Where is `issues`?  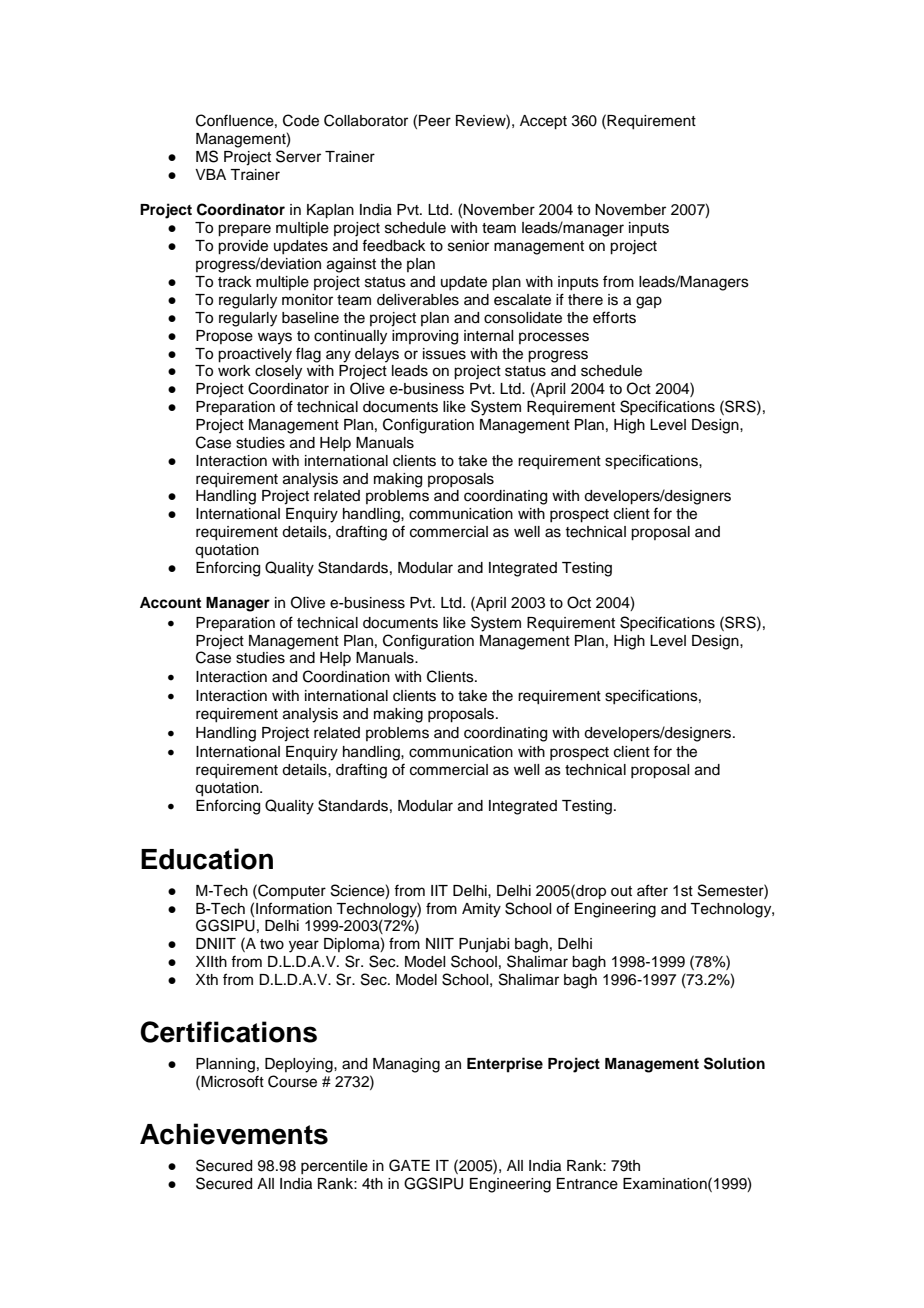
issues is located at coordinates (444, 354).
